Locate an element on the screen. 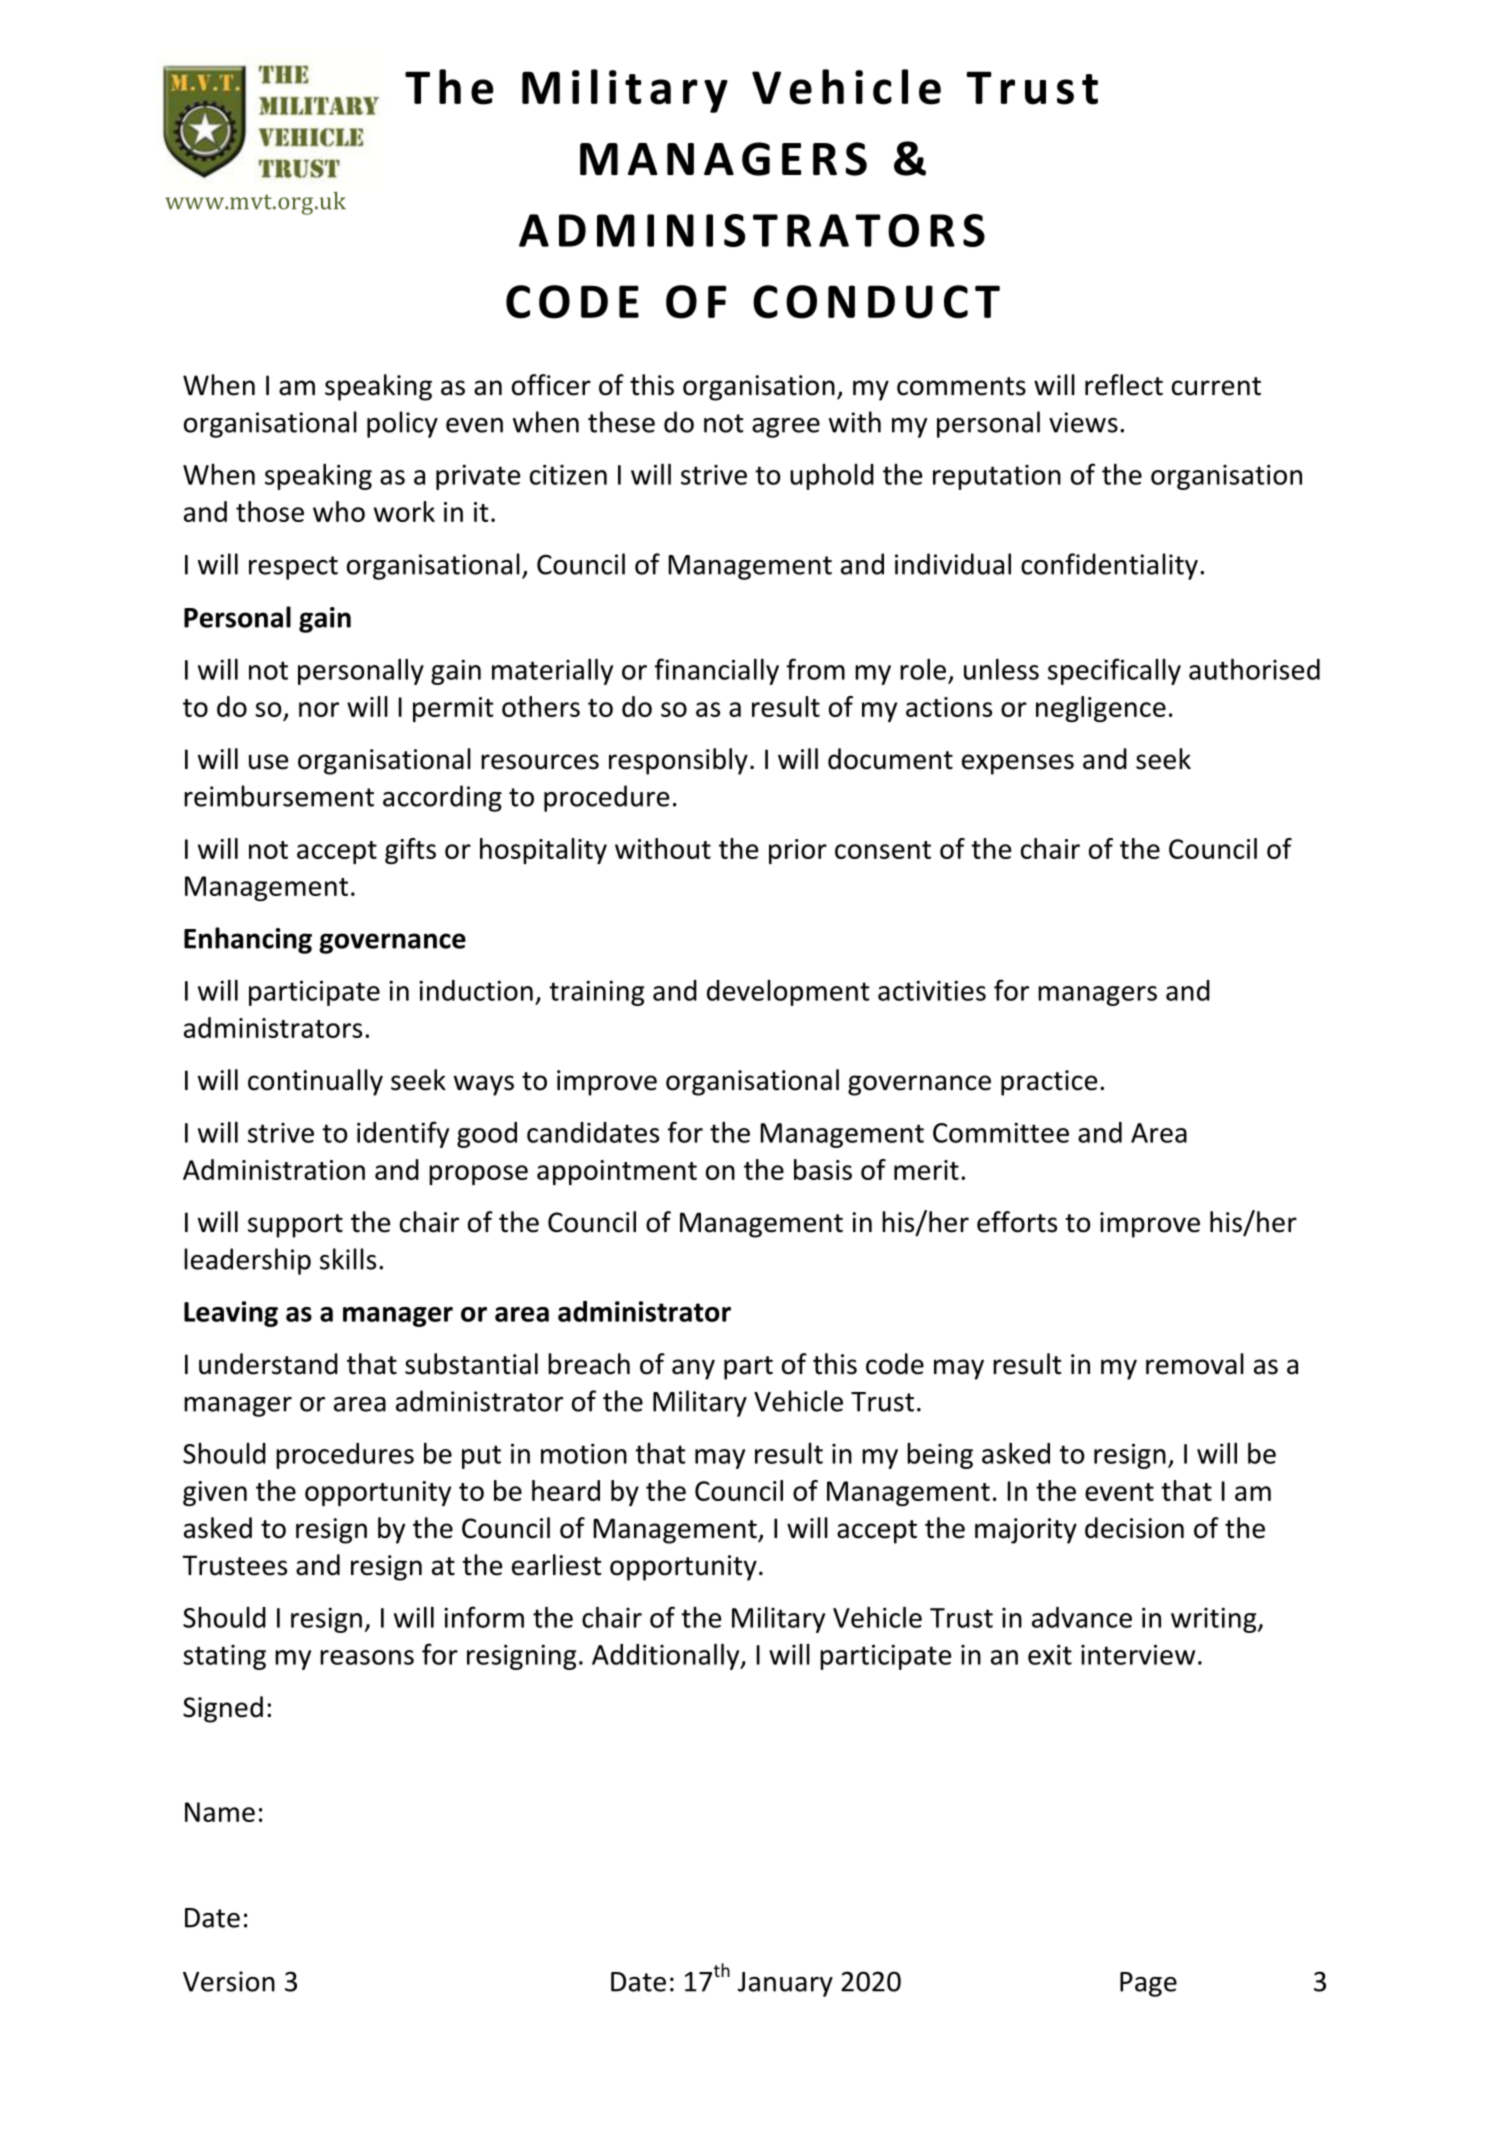 The width and height of the screenshot is (1511, 2137). reflect is located at coordinates (1124, 385).
